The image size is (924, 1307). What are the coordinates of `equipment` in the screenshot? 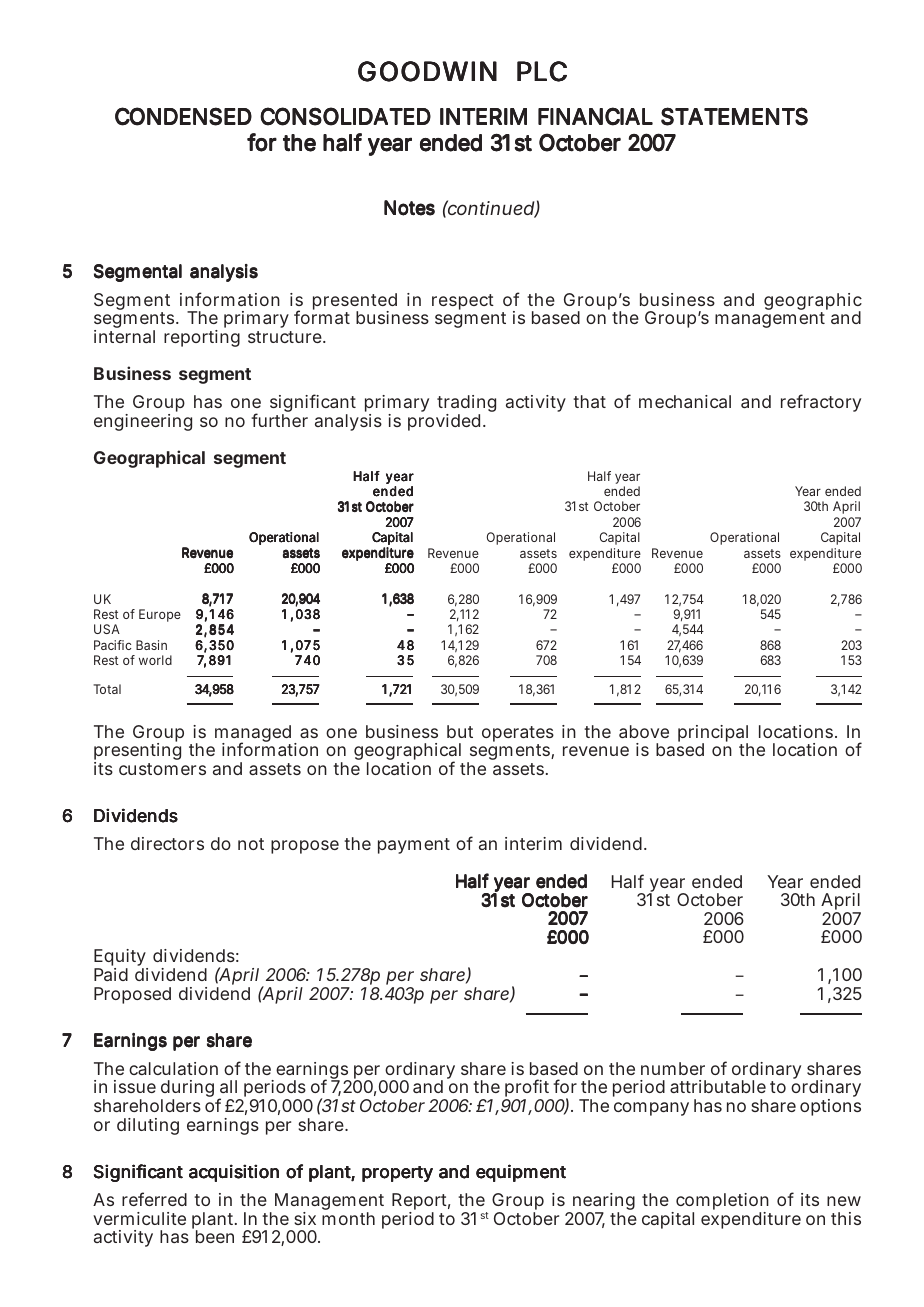 It's located at (521, 1173).
